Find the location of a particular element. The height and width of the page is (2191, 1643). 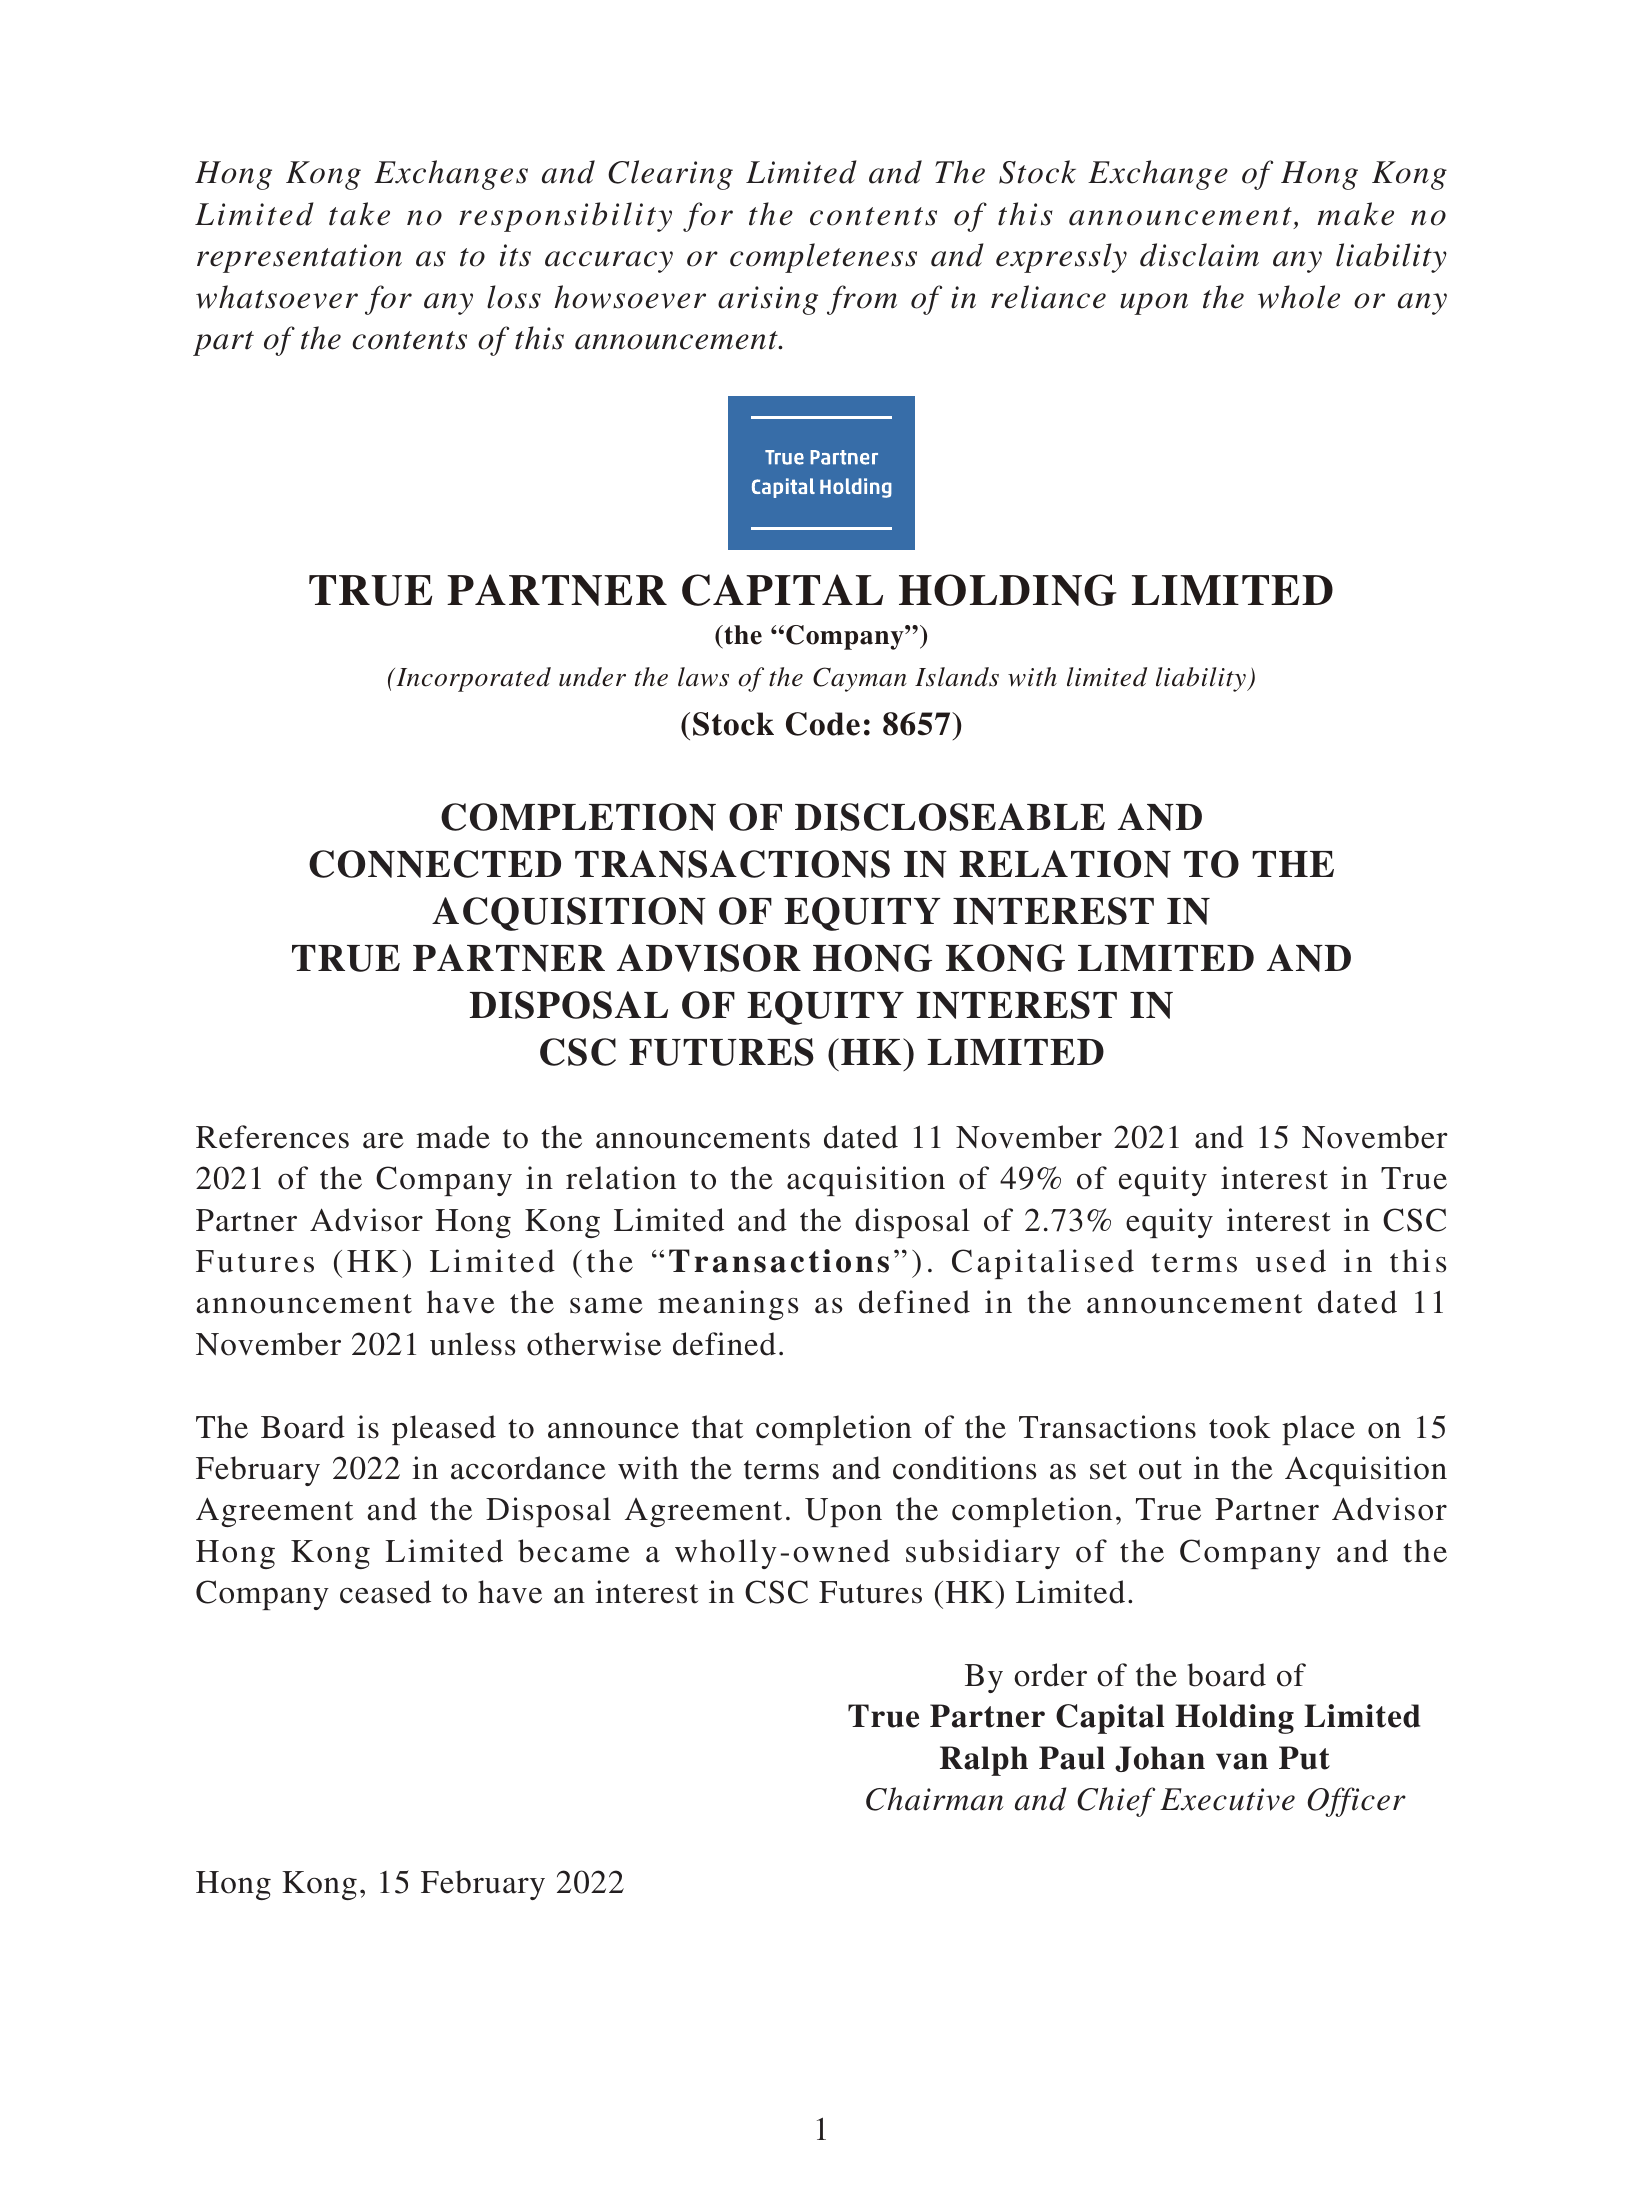

are is located at coordinates (383, 1141).
